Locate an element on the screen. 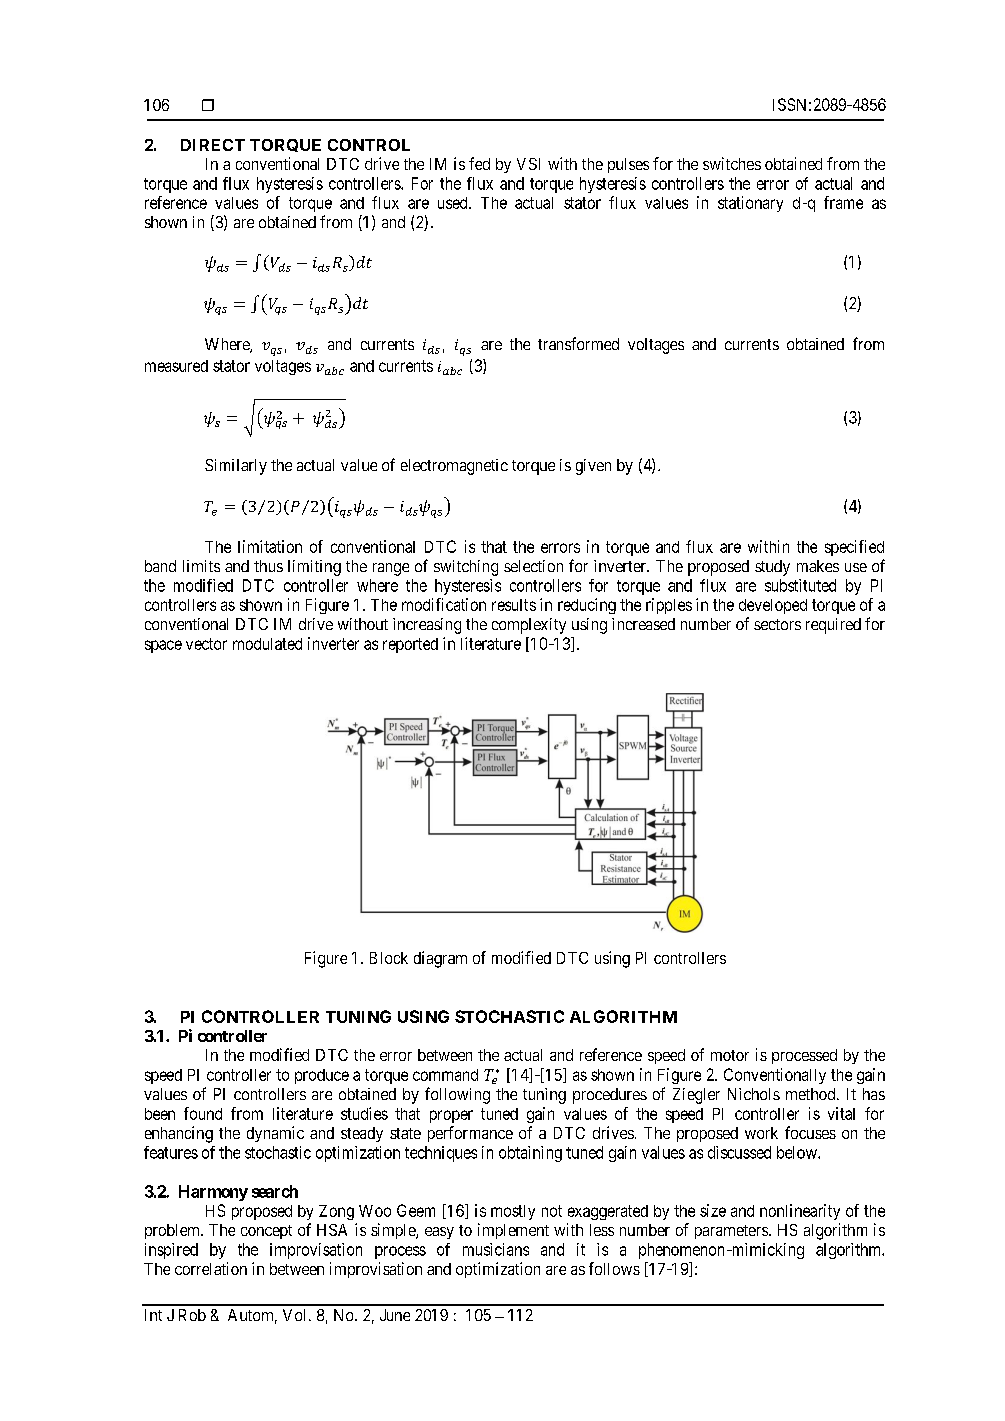  stationary is located at coordinates (750, 204).
